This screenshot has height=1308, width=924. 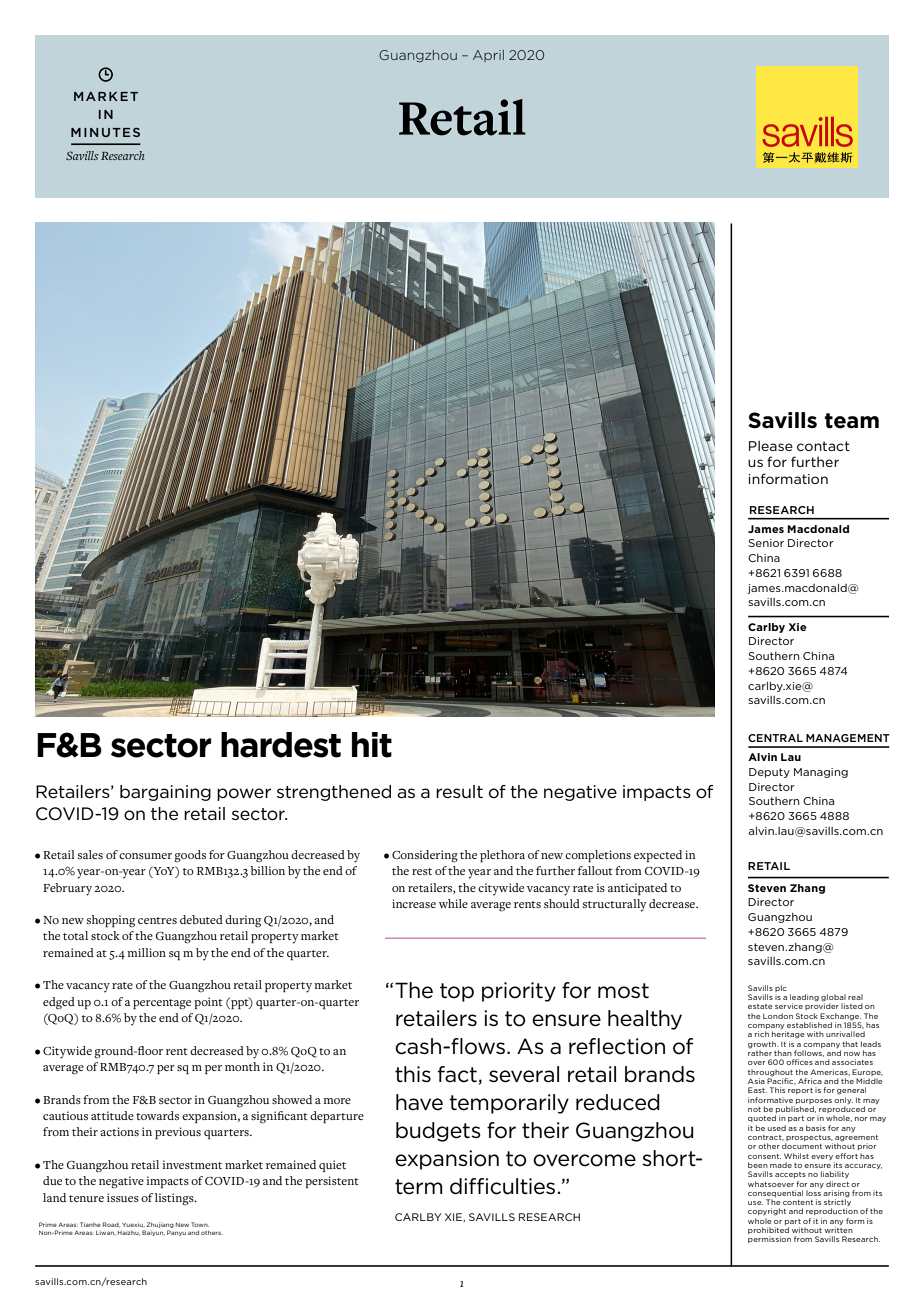 What do you see at coordinates (281, 745) in the screenshot?
I see `hardest` at bounding box center [281, 745].
